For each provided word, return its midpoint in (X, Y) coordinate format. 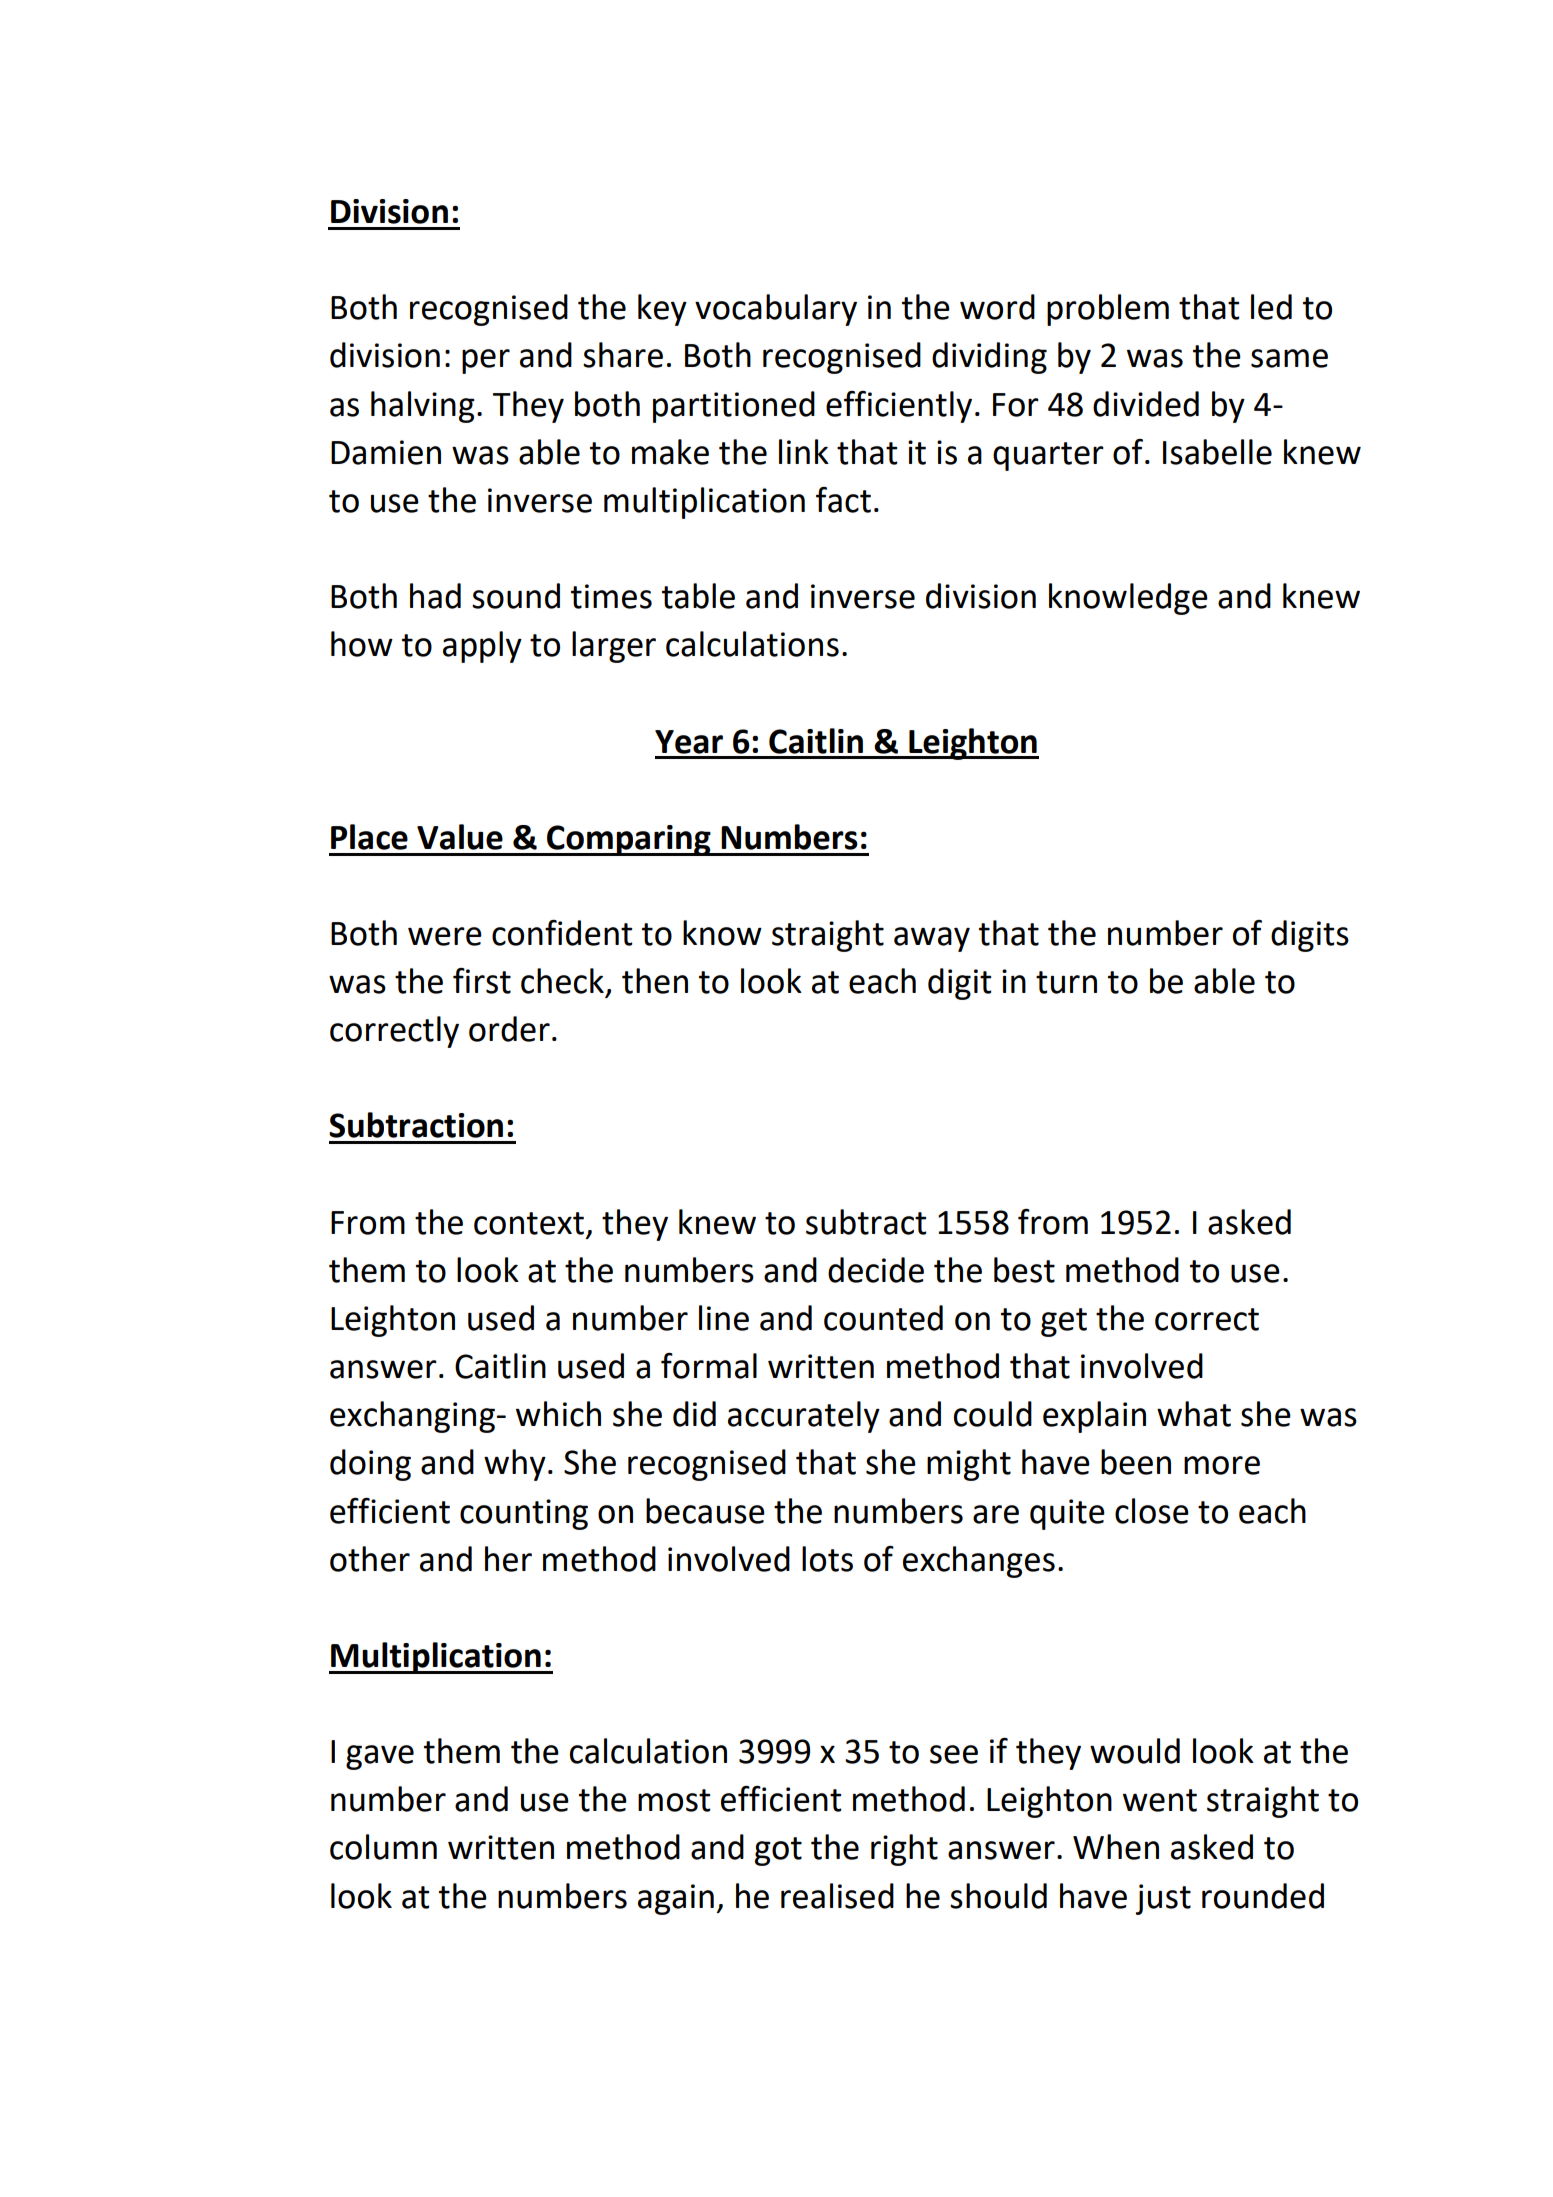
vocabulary (776, 310)
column (383, 1847)
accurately (804, 1417)
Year (689, 742)
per (486, 361)
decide (876, 1270)
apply (482, 647)
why (515, 1465)
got (778, 1851)
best (1024, 1270)
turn (1066, 982)
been (1136, 1462)
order (509, 1029)
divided (1146, 404)
